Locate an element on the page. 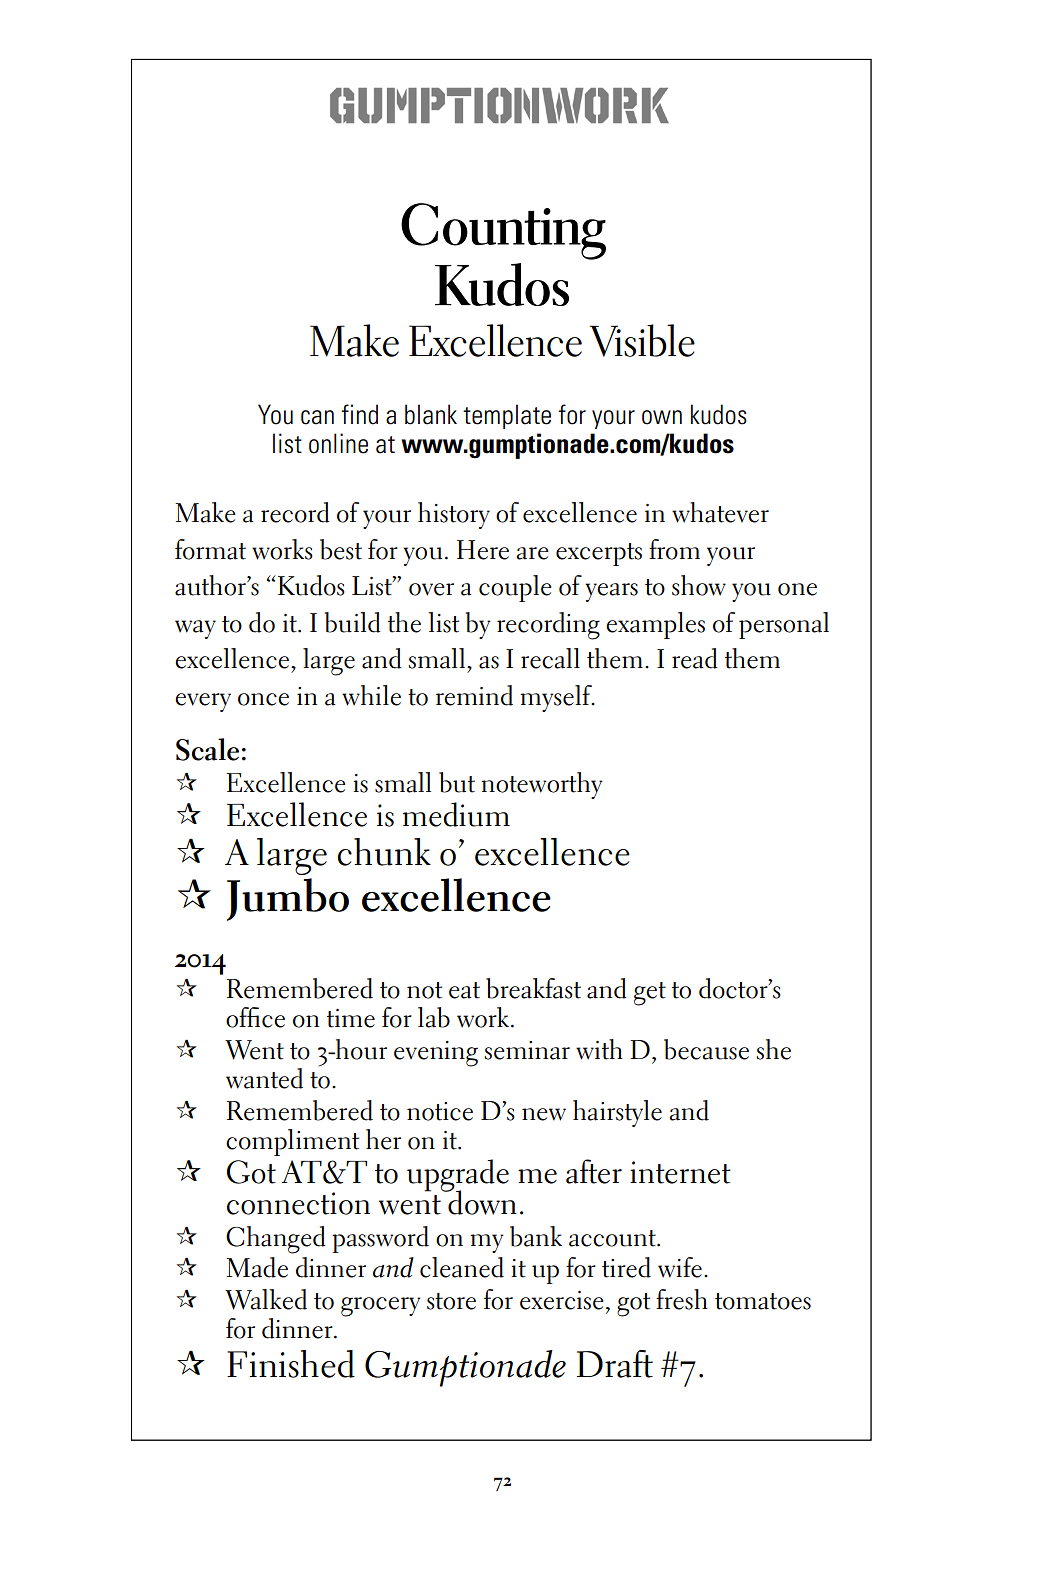 The image size is (1049, 1573). Visible is located at coordinates (642, 340).
